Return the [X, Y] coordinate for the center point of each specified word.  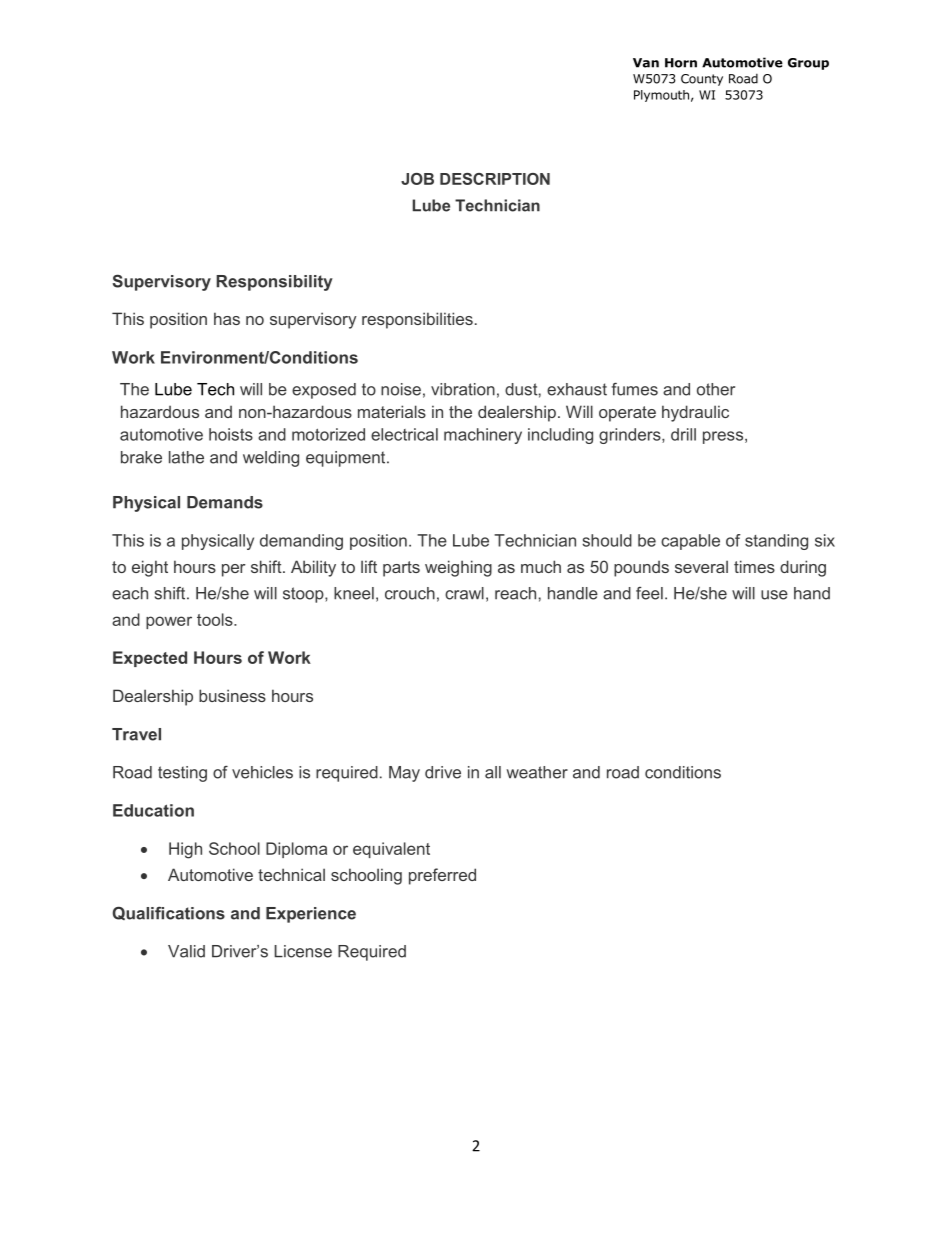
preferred [442, 876]
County [702, 80]
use [774, 595]
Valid [186, 951]
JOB [417, 179]
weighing [458, 568]
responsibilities [417, 320]
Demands [225, 502]
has [227, 318]
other [716, 389]
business [232, 695]
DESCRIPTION [495, 179]
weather [537, 772]
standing [776, 542]
